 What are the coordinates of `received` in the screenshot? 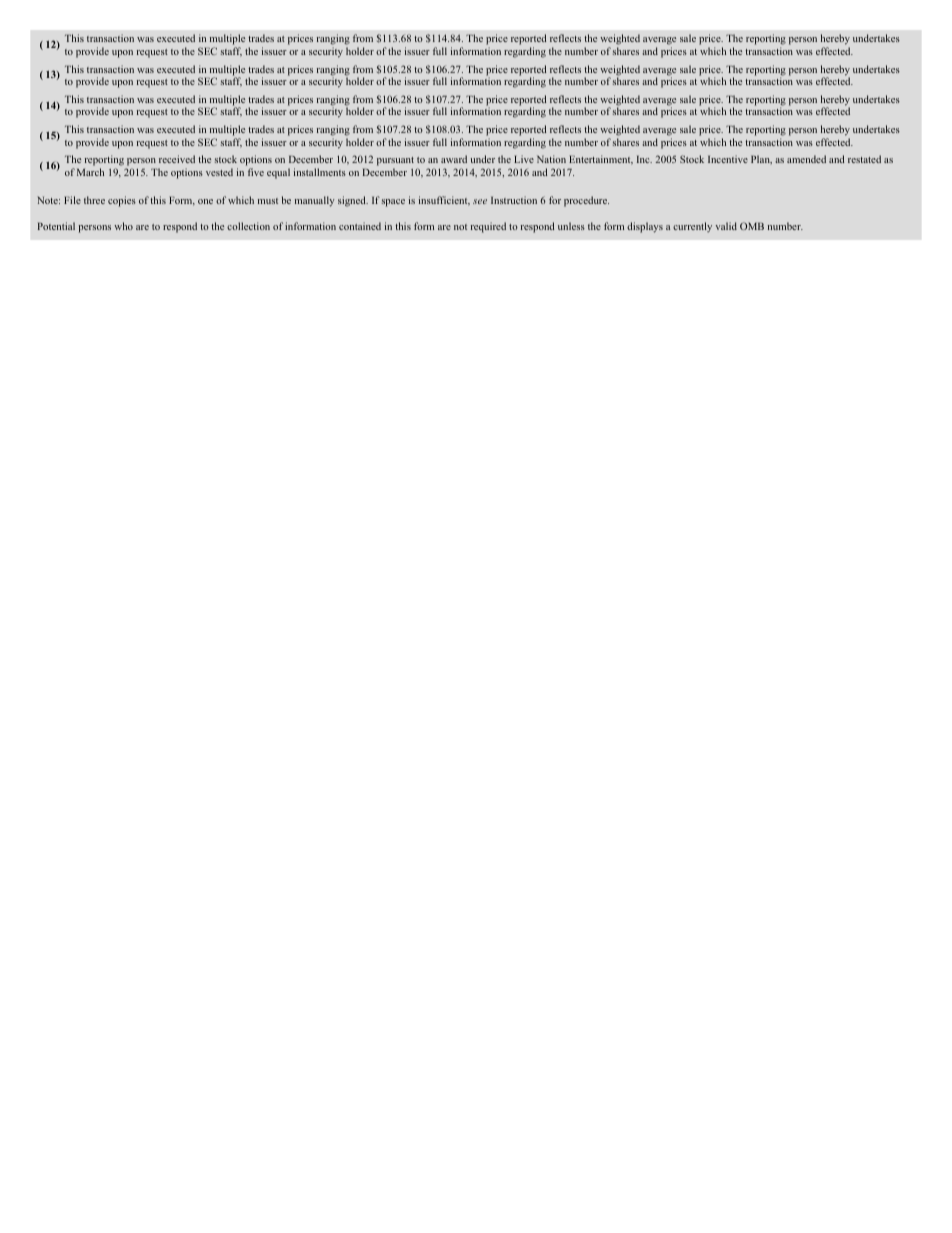 It's located at (177, 159).
